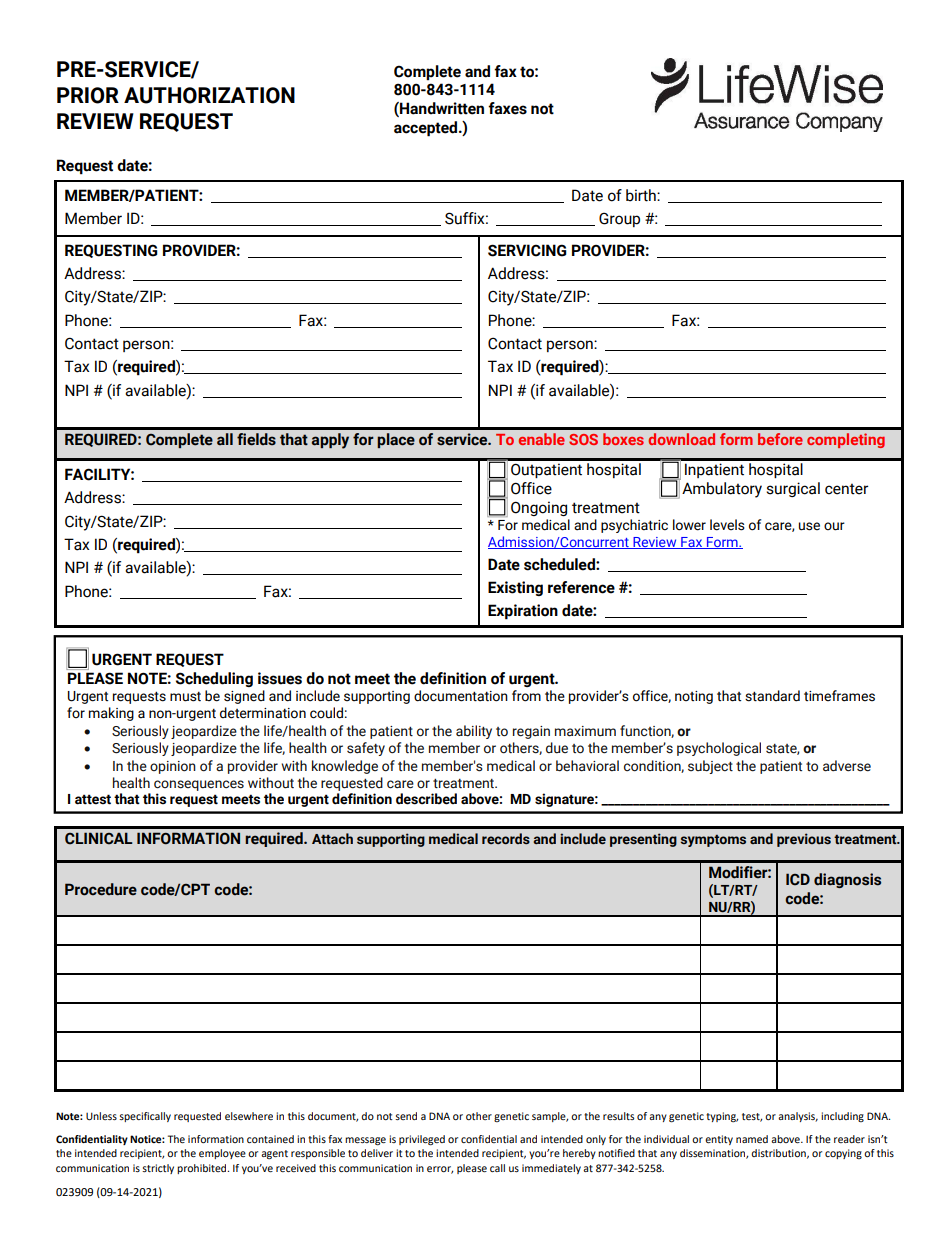 The height and width of the page is (1233, 952). What do you see at coordinates (772, 696) in the page?
I see `standard` at bounding box center [772, 696].
